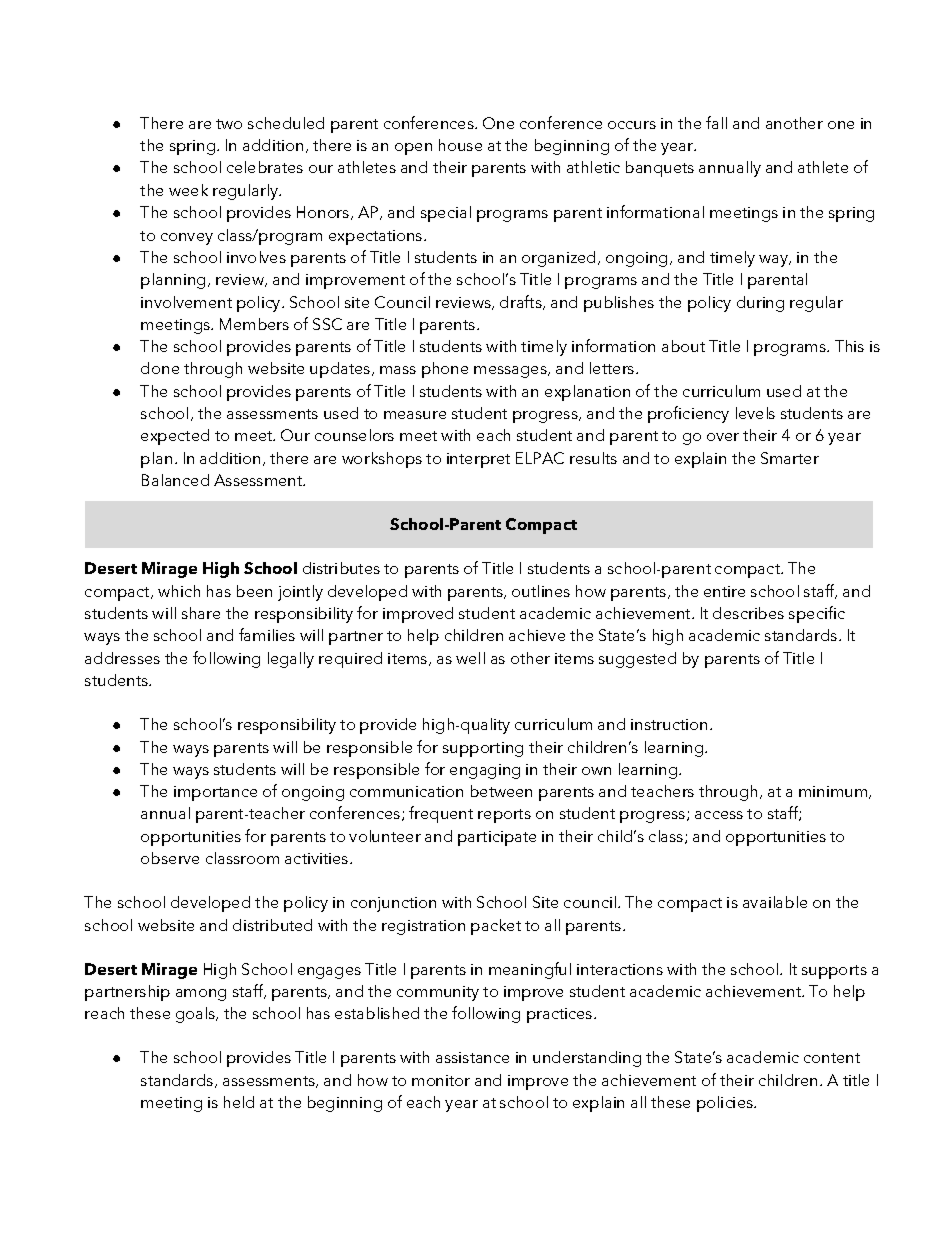 The height and width of the page is (1233, 952). Describe the element at coordinates (239, 1102) in the page. I see `held` at that location.
